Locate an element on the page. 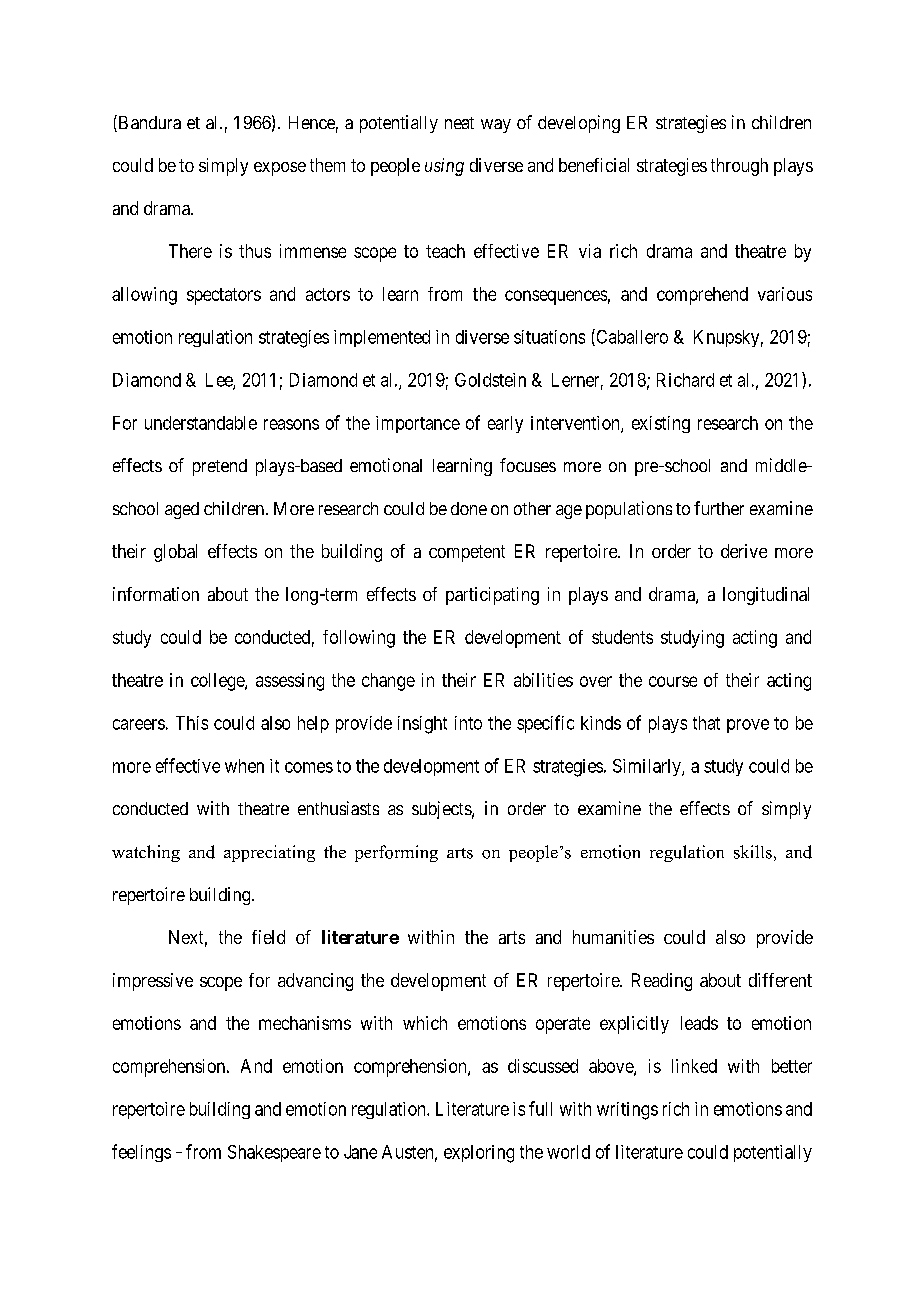  expose is located at coordinates (280, 169).
